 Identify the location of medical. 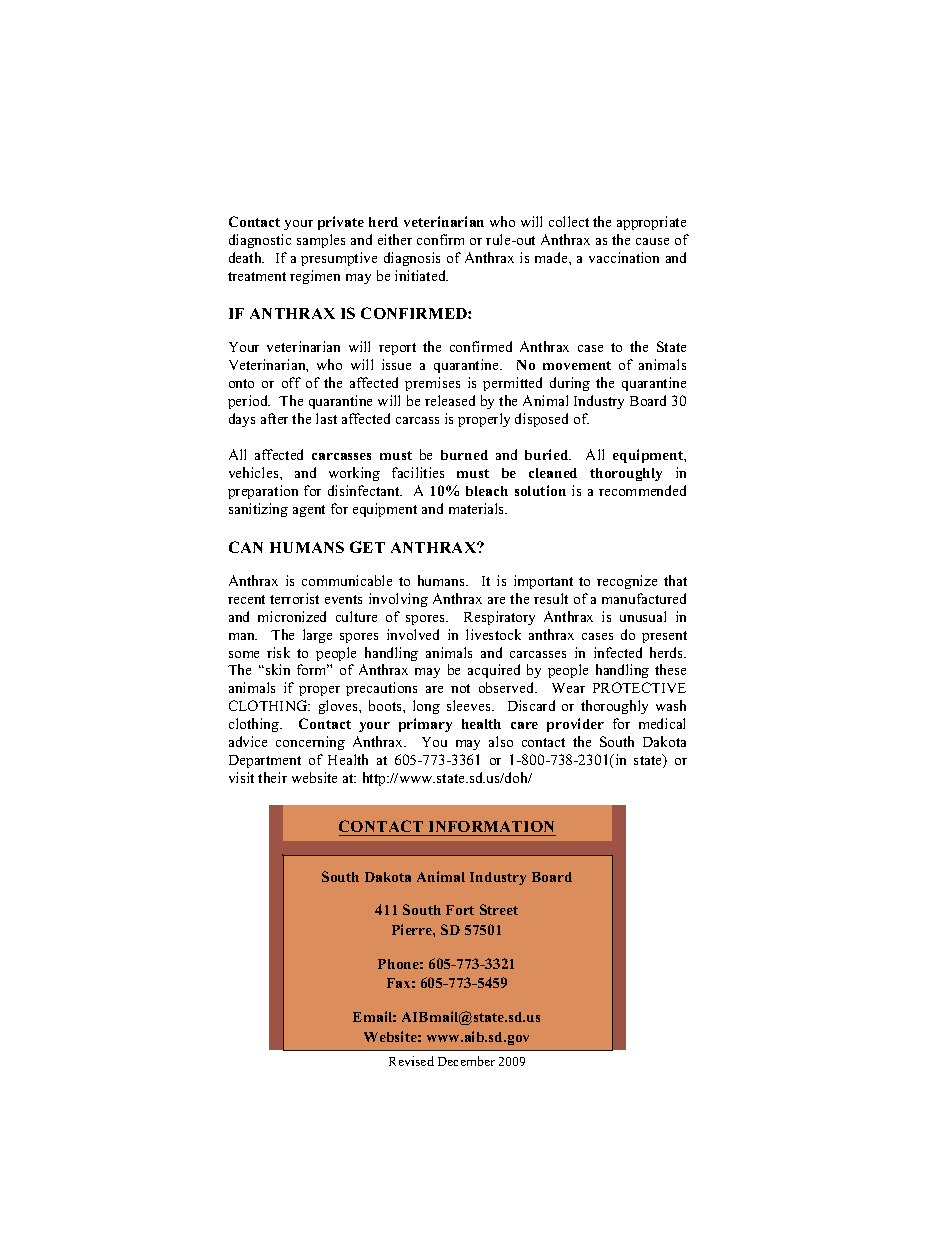
(662, 723).
